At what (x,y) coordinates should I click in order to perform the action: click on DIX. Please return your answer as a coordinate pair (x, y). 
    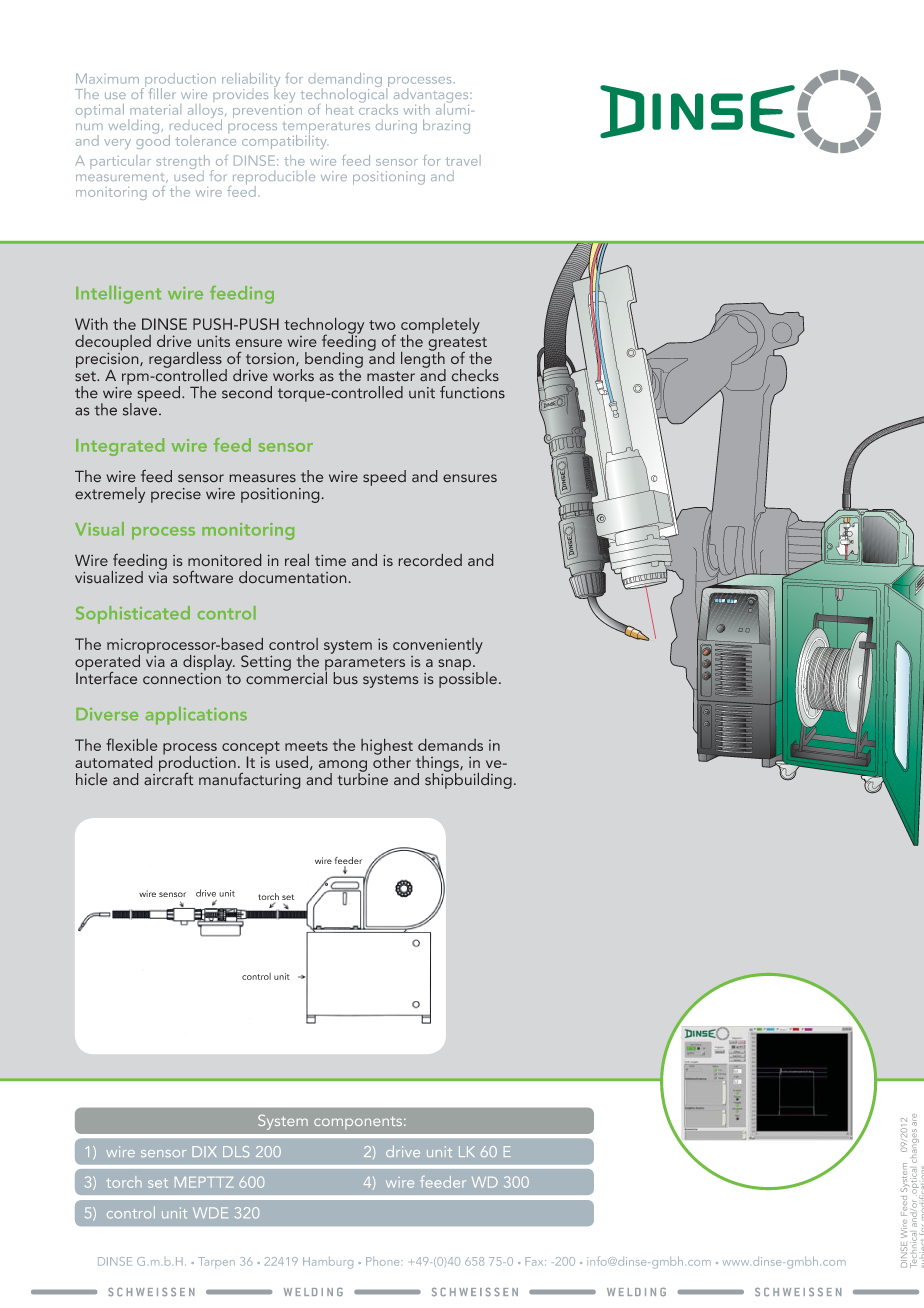
    Looking at the image, I should click on (204, 1151).
